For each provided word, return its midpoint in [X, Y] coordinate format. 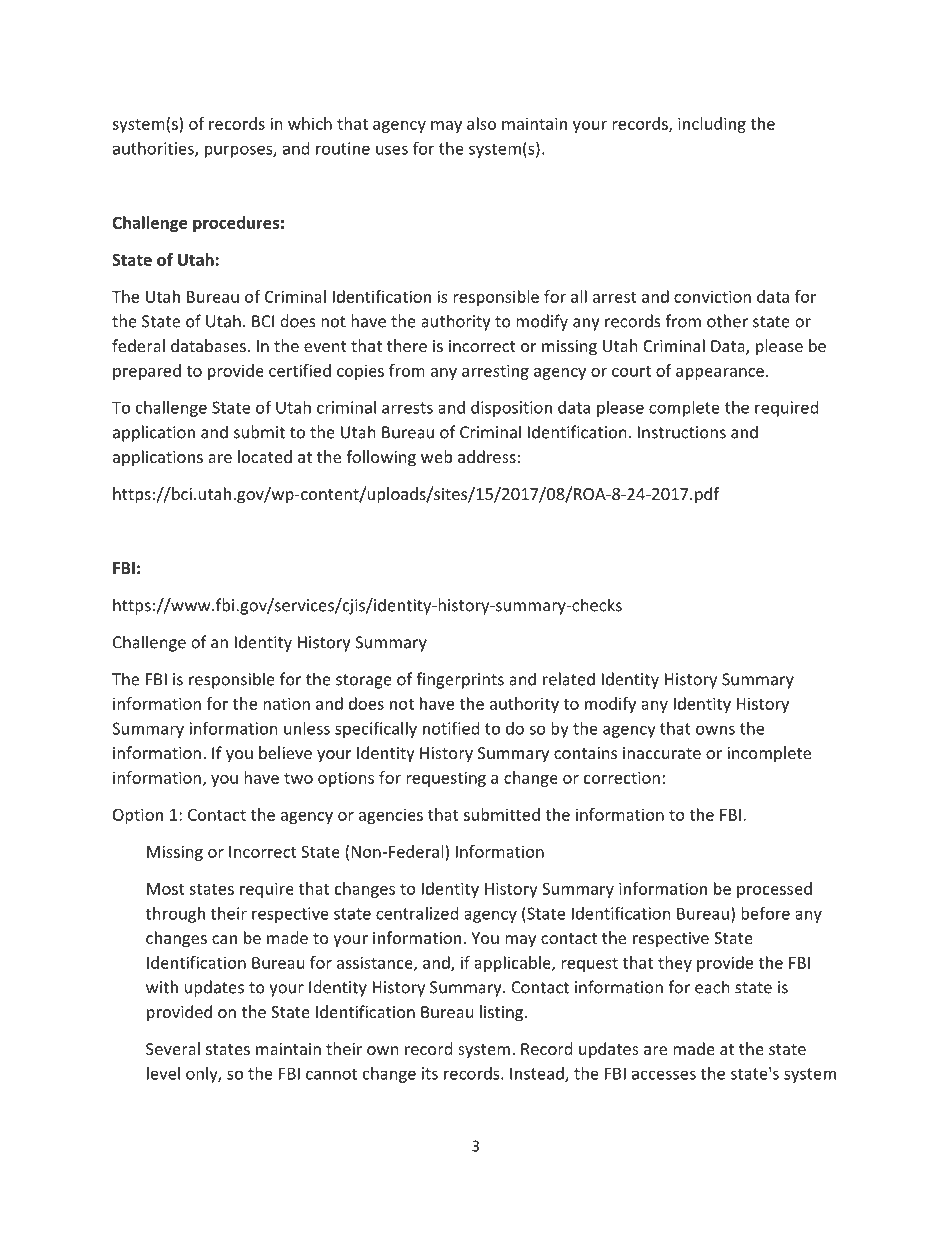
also [481, 123]
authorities [154, 149]
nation [286, 703]
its [430, 1073]
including [712, 125]
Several [173, 1048]
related [569, 679]
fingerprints [460, 680]
